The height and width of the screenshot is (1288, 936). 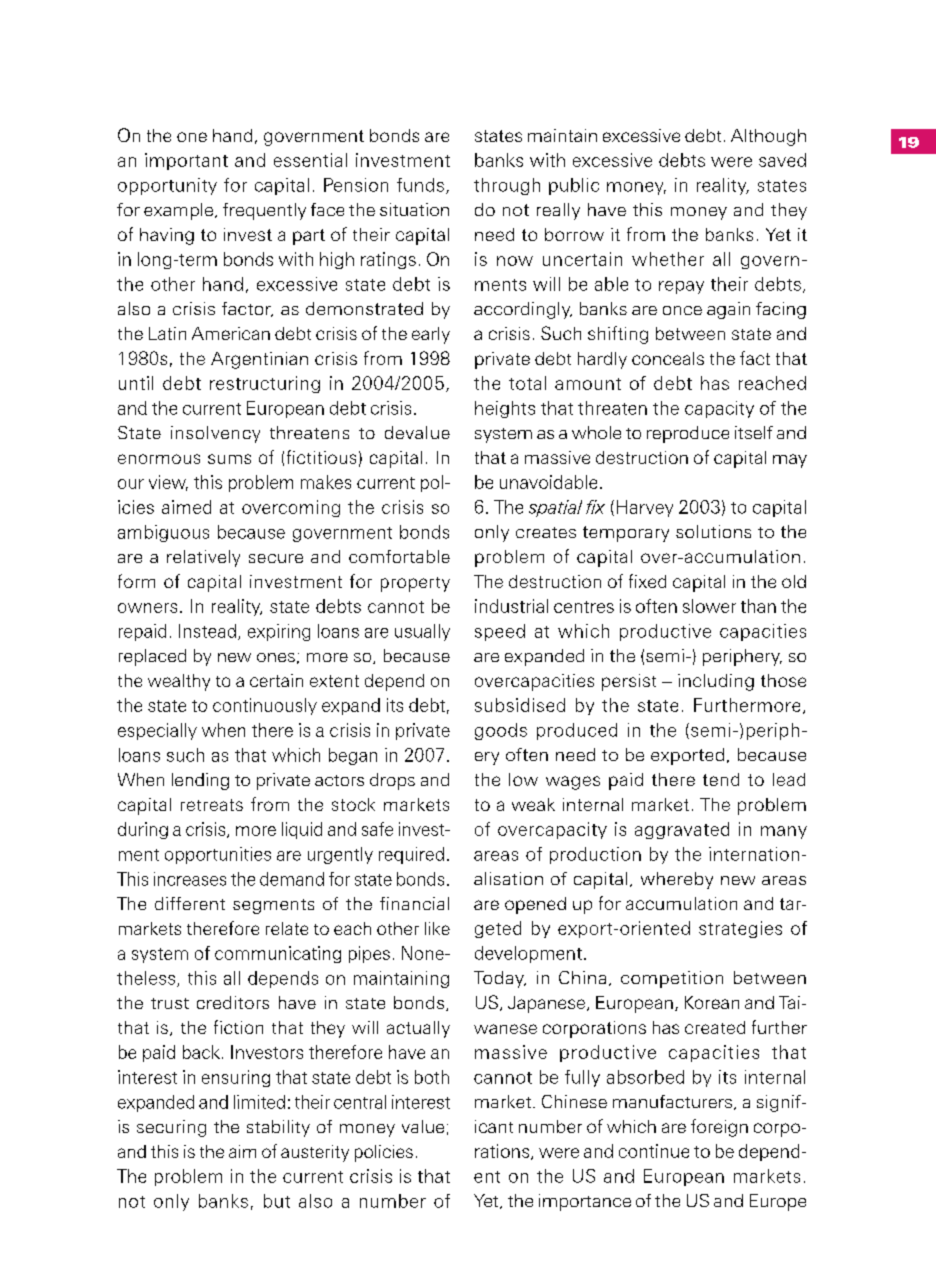 I want to click on important, so click(x=186, y=161).
